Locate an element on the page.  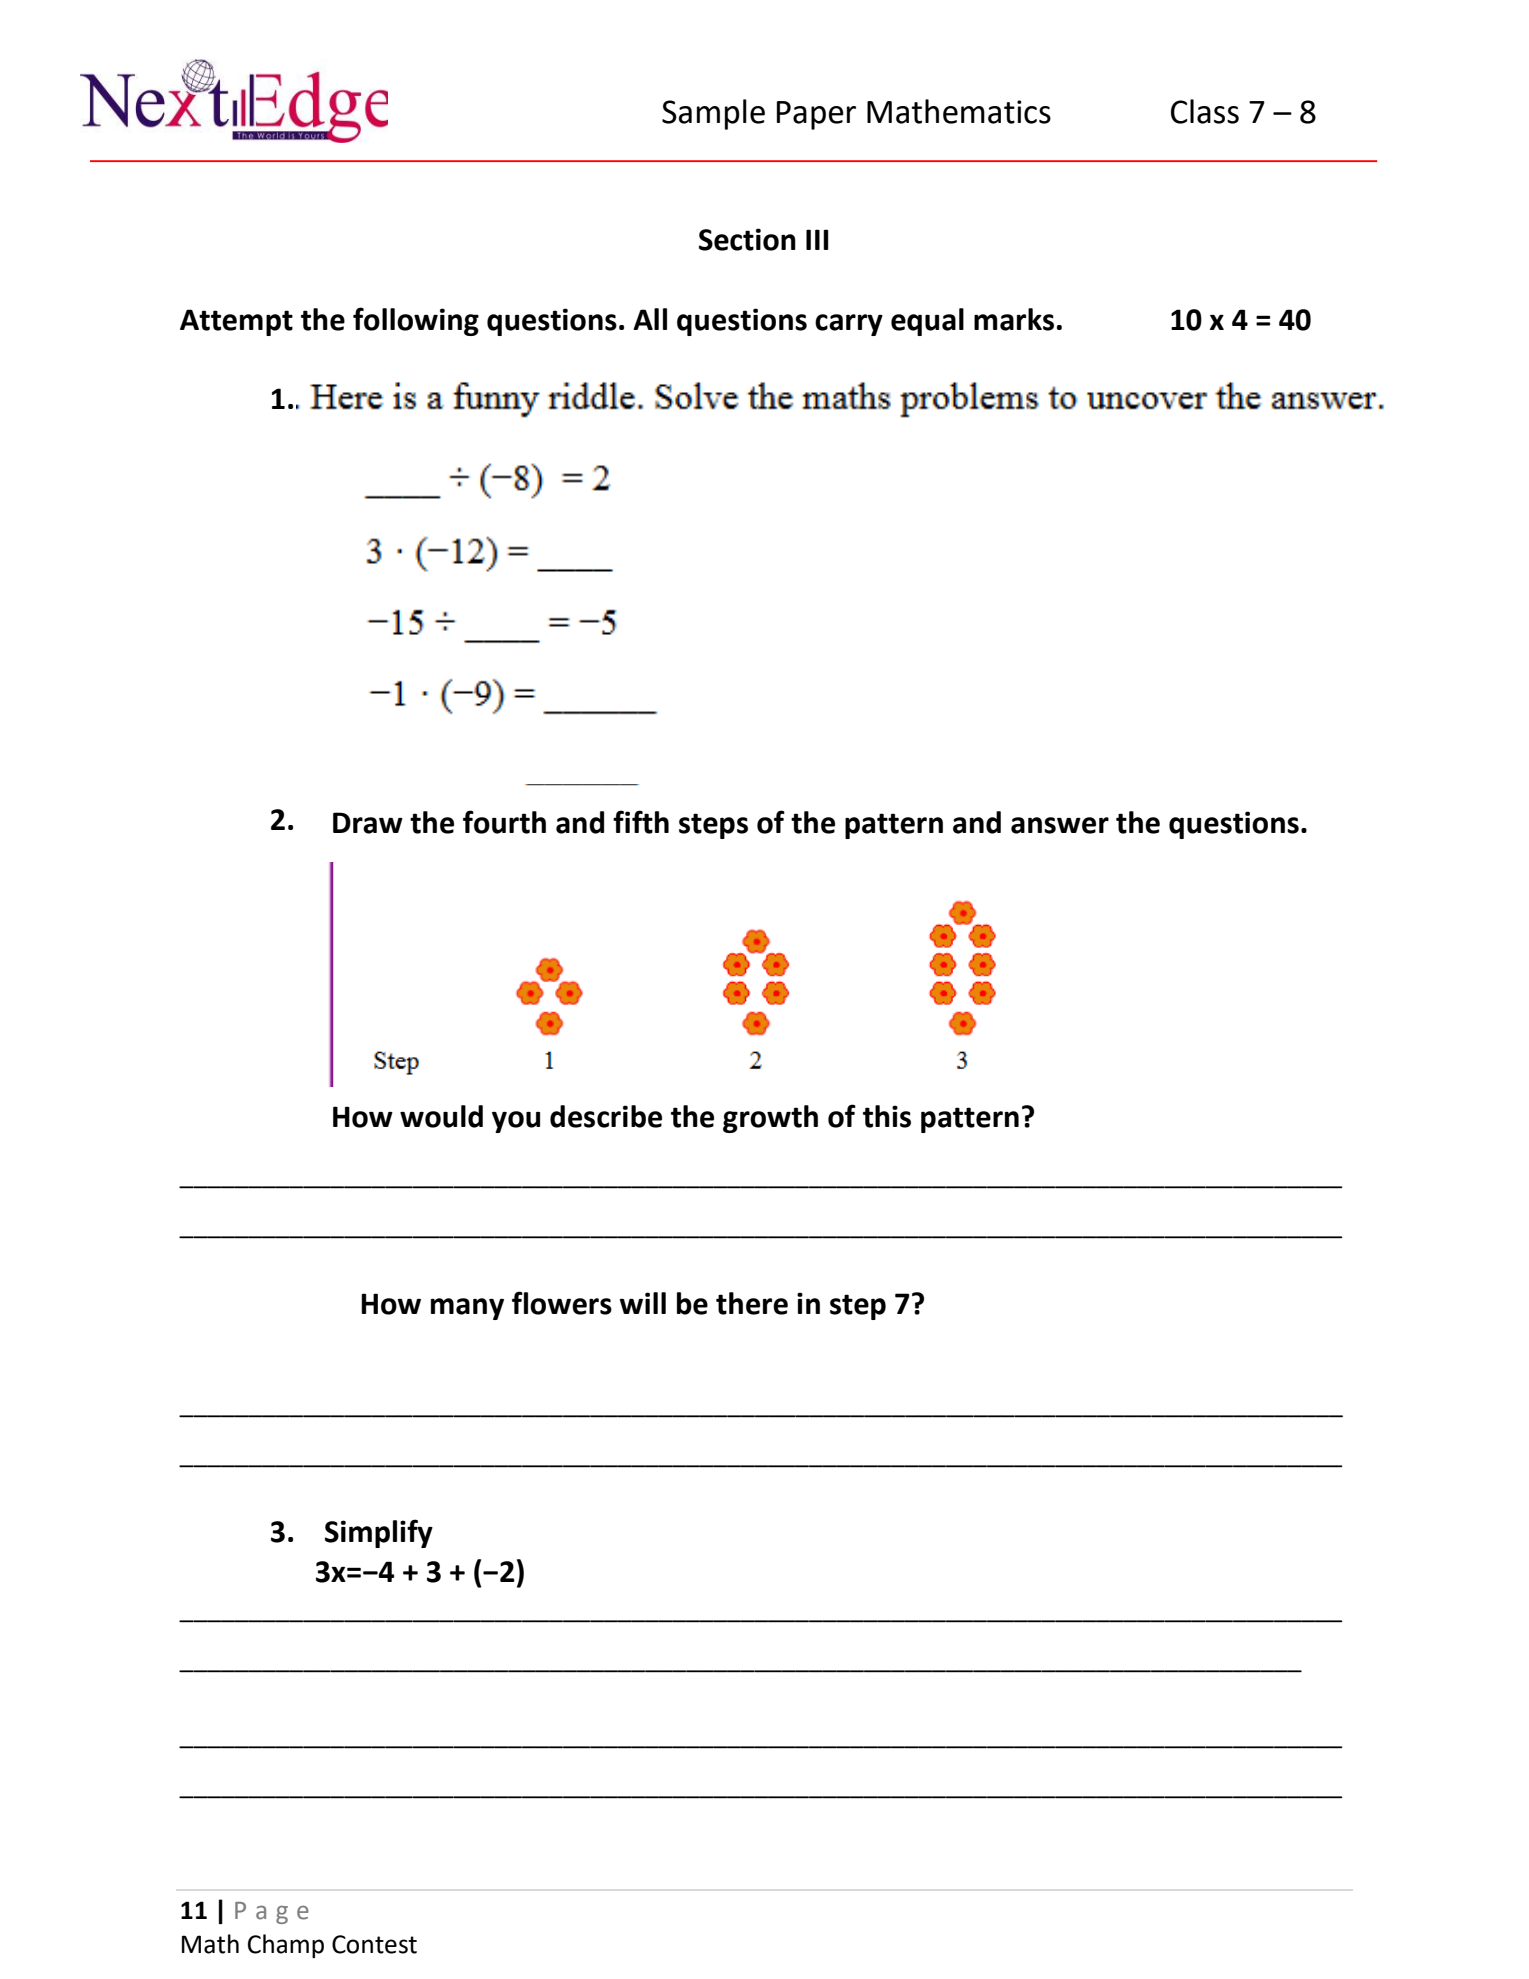
would is located at coordinates (441, 1116).
